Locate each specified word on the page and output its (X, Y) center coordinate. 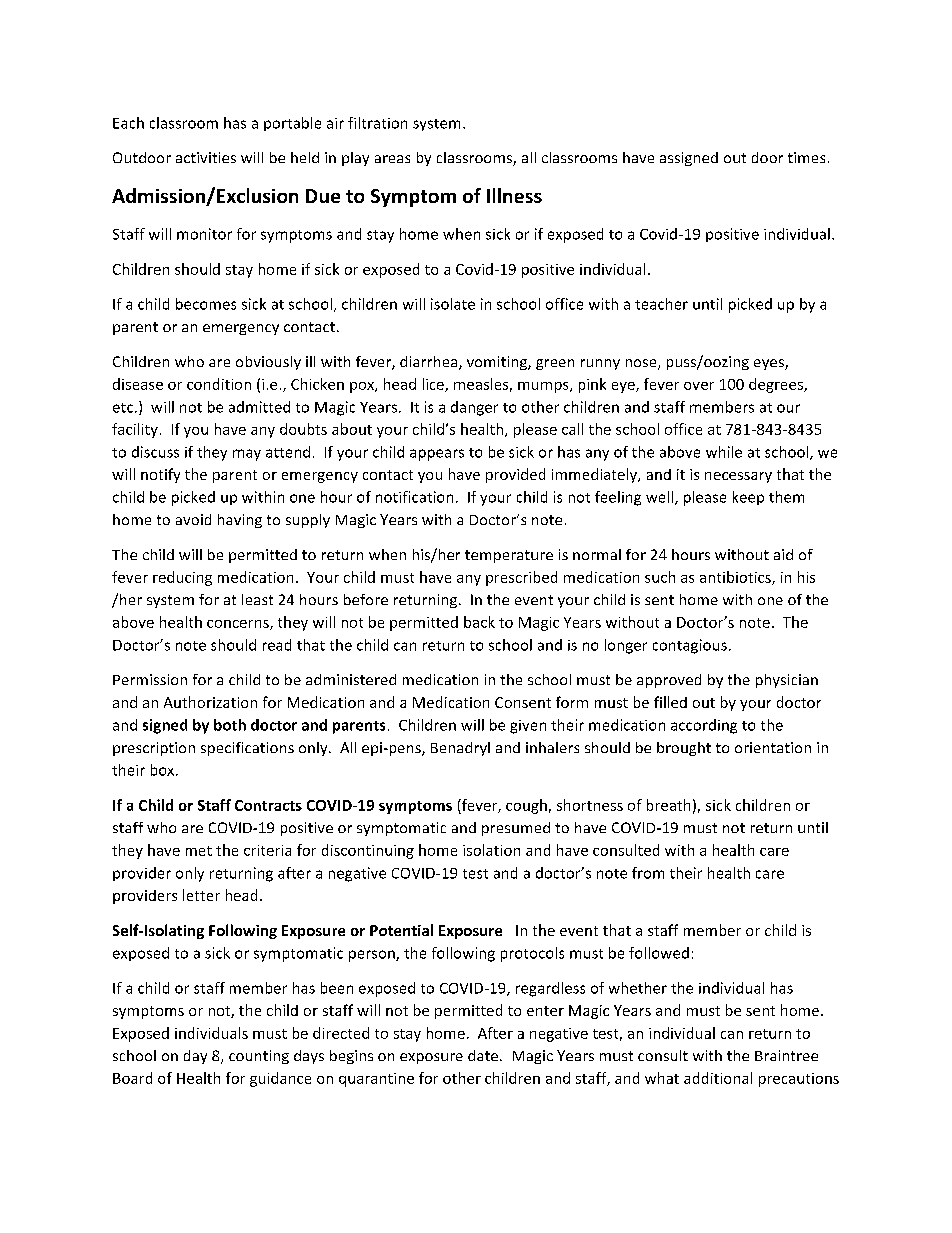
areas (392, 159)
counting (259, 1057)
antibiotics (736, 578)
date (483, 1055)
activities (206, 157)
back (479, 622)
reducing (182, 578)
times (806, 157)
